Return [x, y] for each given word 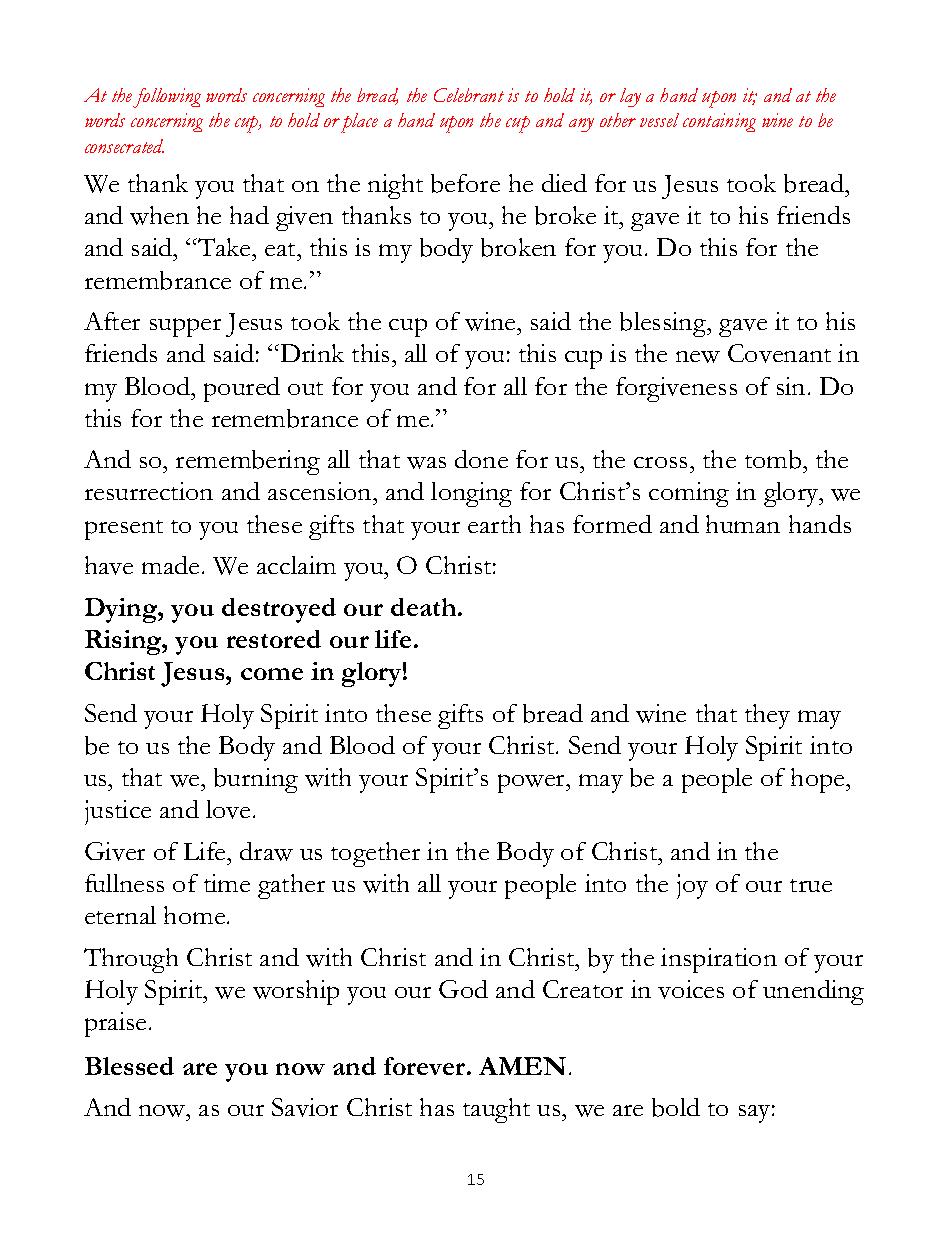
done [481, 459]
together [375, 854]
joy [692, 886]
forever [426, 1066]
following [167, 98]
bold [676, 1107]
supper [185, 327]
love [228, 809]
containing [719, 122]
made [170, 565]
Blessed [129, 1066]
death [425, 607]
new [698, 357]
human [743, 524]
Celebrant [469, 95]
